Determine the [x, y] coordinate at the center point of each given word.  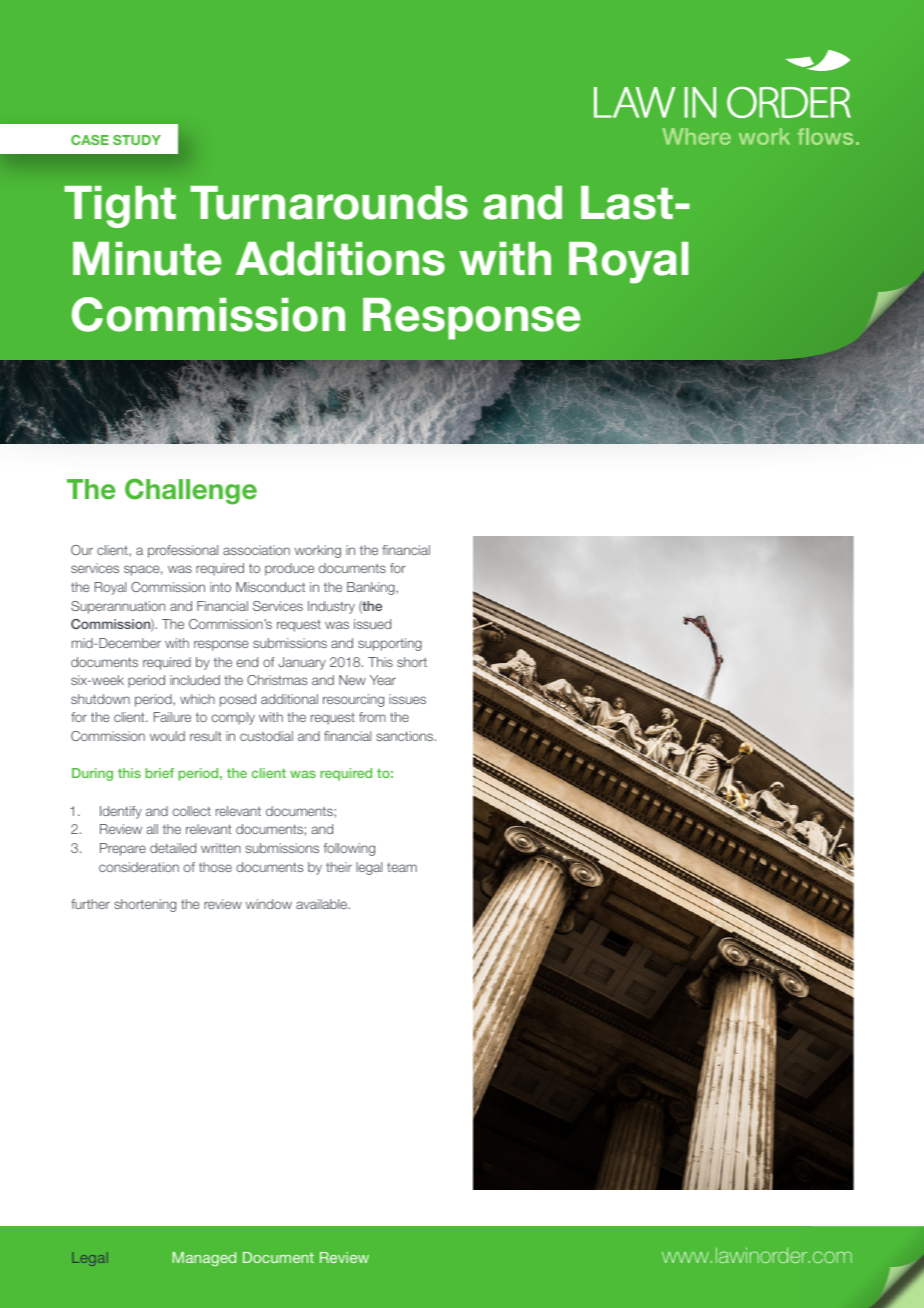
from [372, 717]
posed [238, 700]
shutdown [100, 699]
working [318, 551]
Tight [120, 207]
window [269, 904]
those [215, 867]
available [323, 904]
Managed [204, 1259]
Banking [372, 588]
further [90, 904]
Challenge [191, 491]
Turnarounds [329, 203]
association [256, 550]
